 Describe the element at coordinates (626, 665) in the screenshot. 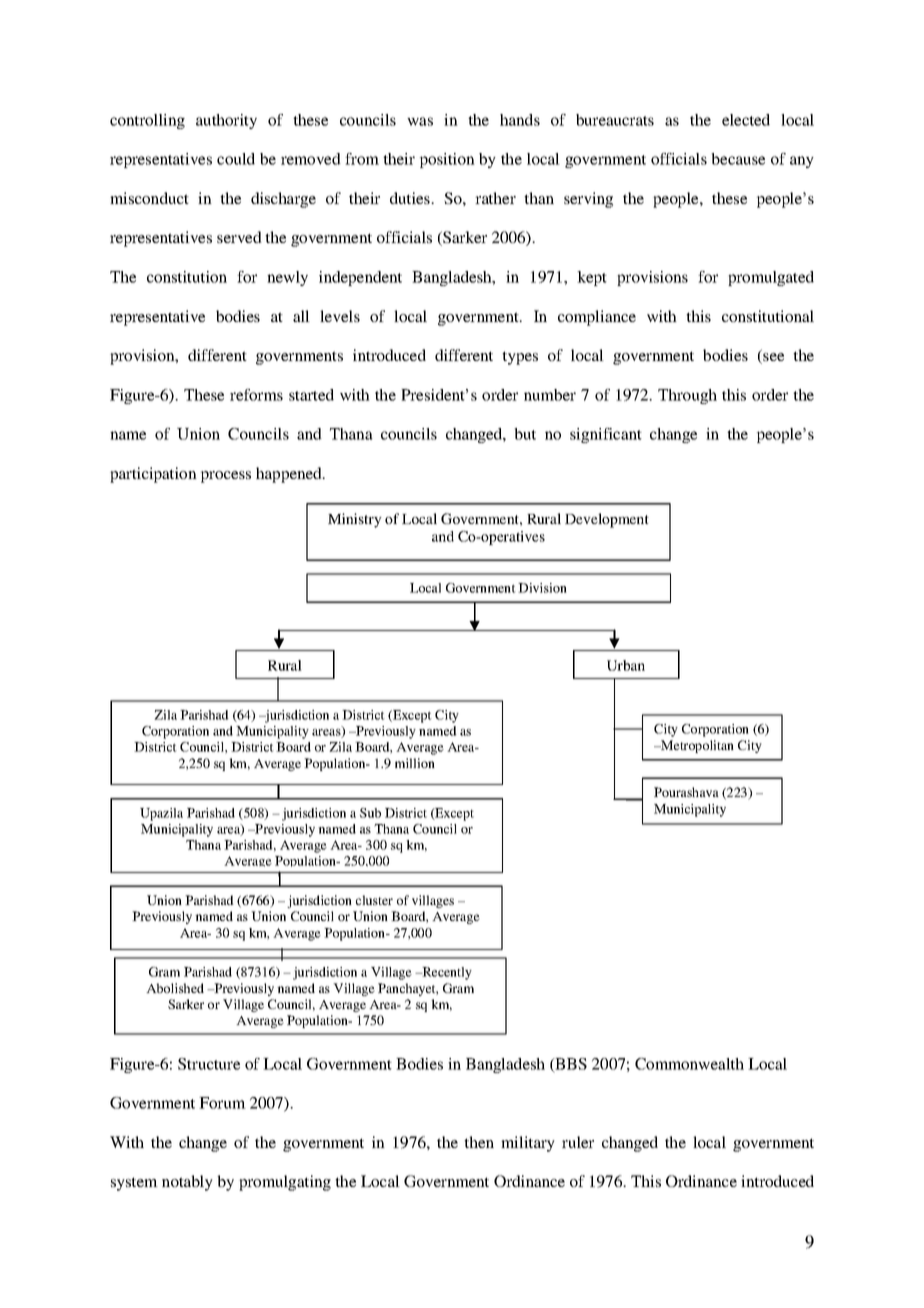

I see `Urban` at that location.
